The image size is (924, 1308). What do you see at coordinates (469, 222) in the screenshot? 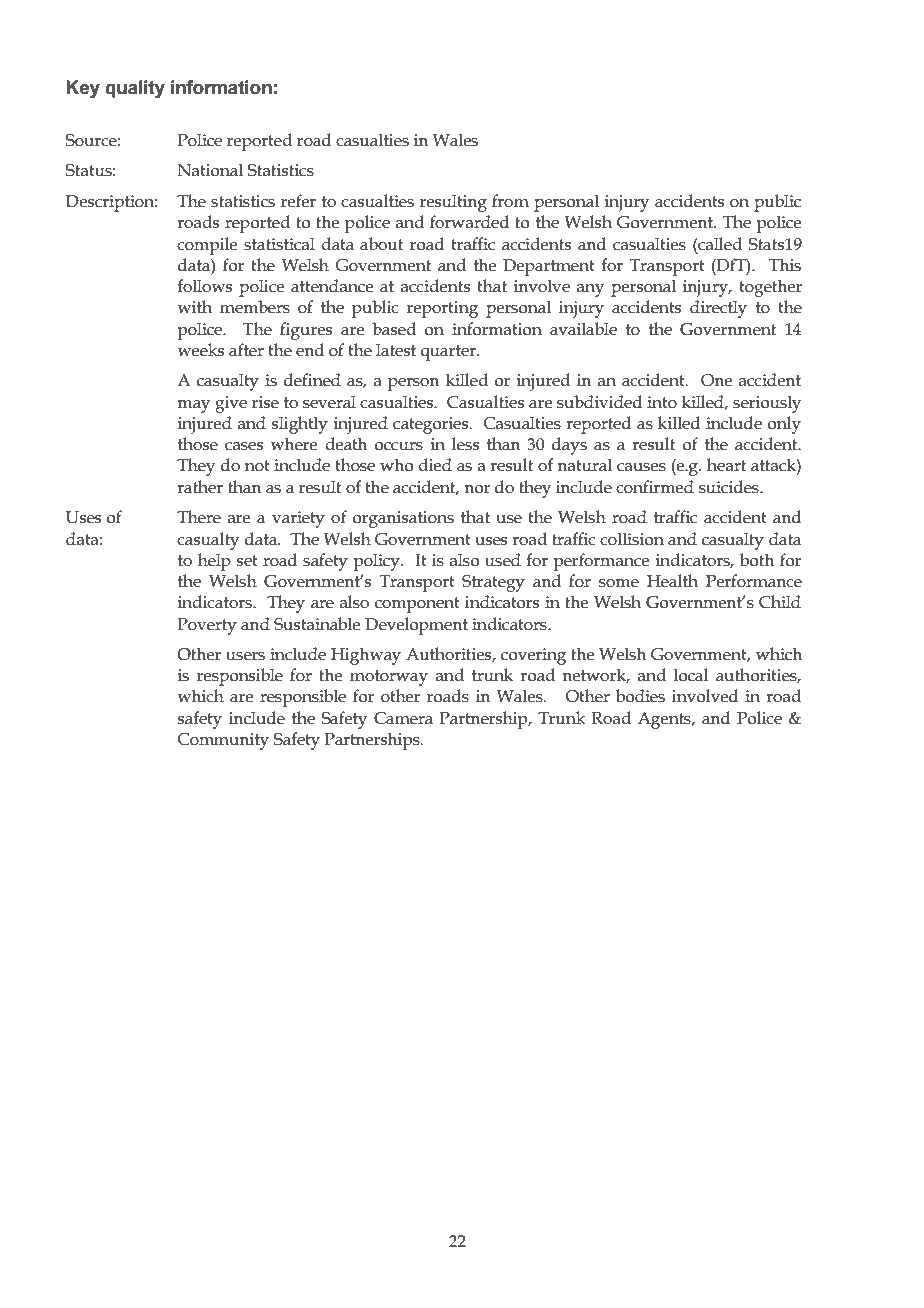
I see `forwarded` at bounding box center [469, 222].
